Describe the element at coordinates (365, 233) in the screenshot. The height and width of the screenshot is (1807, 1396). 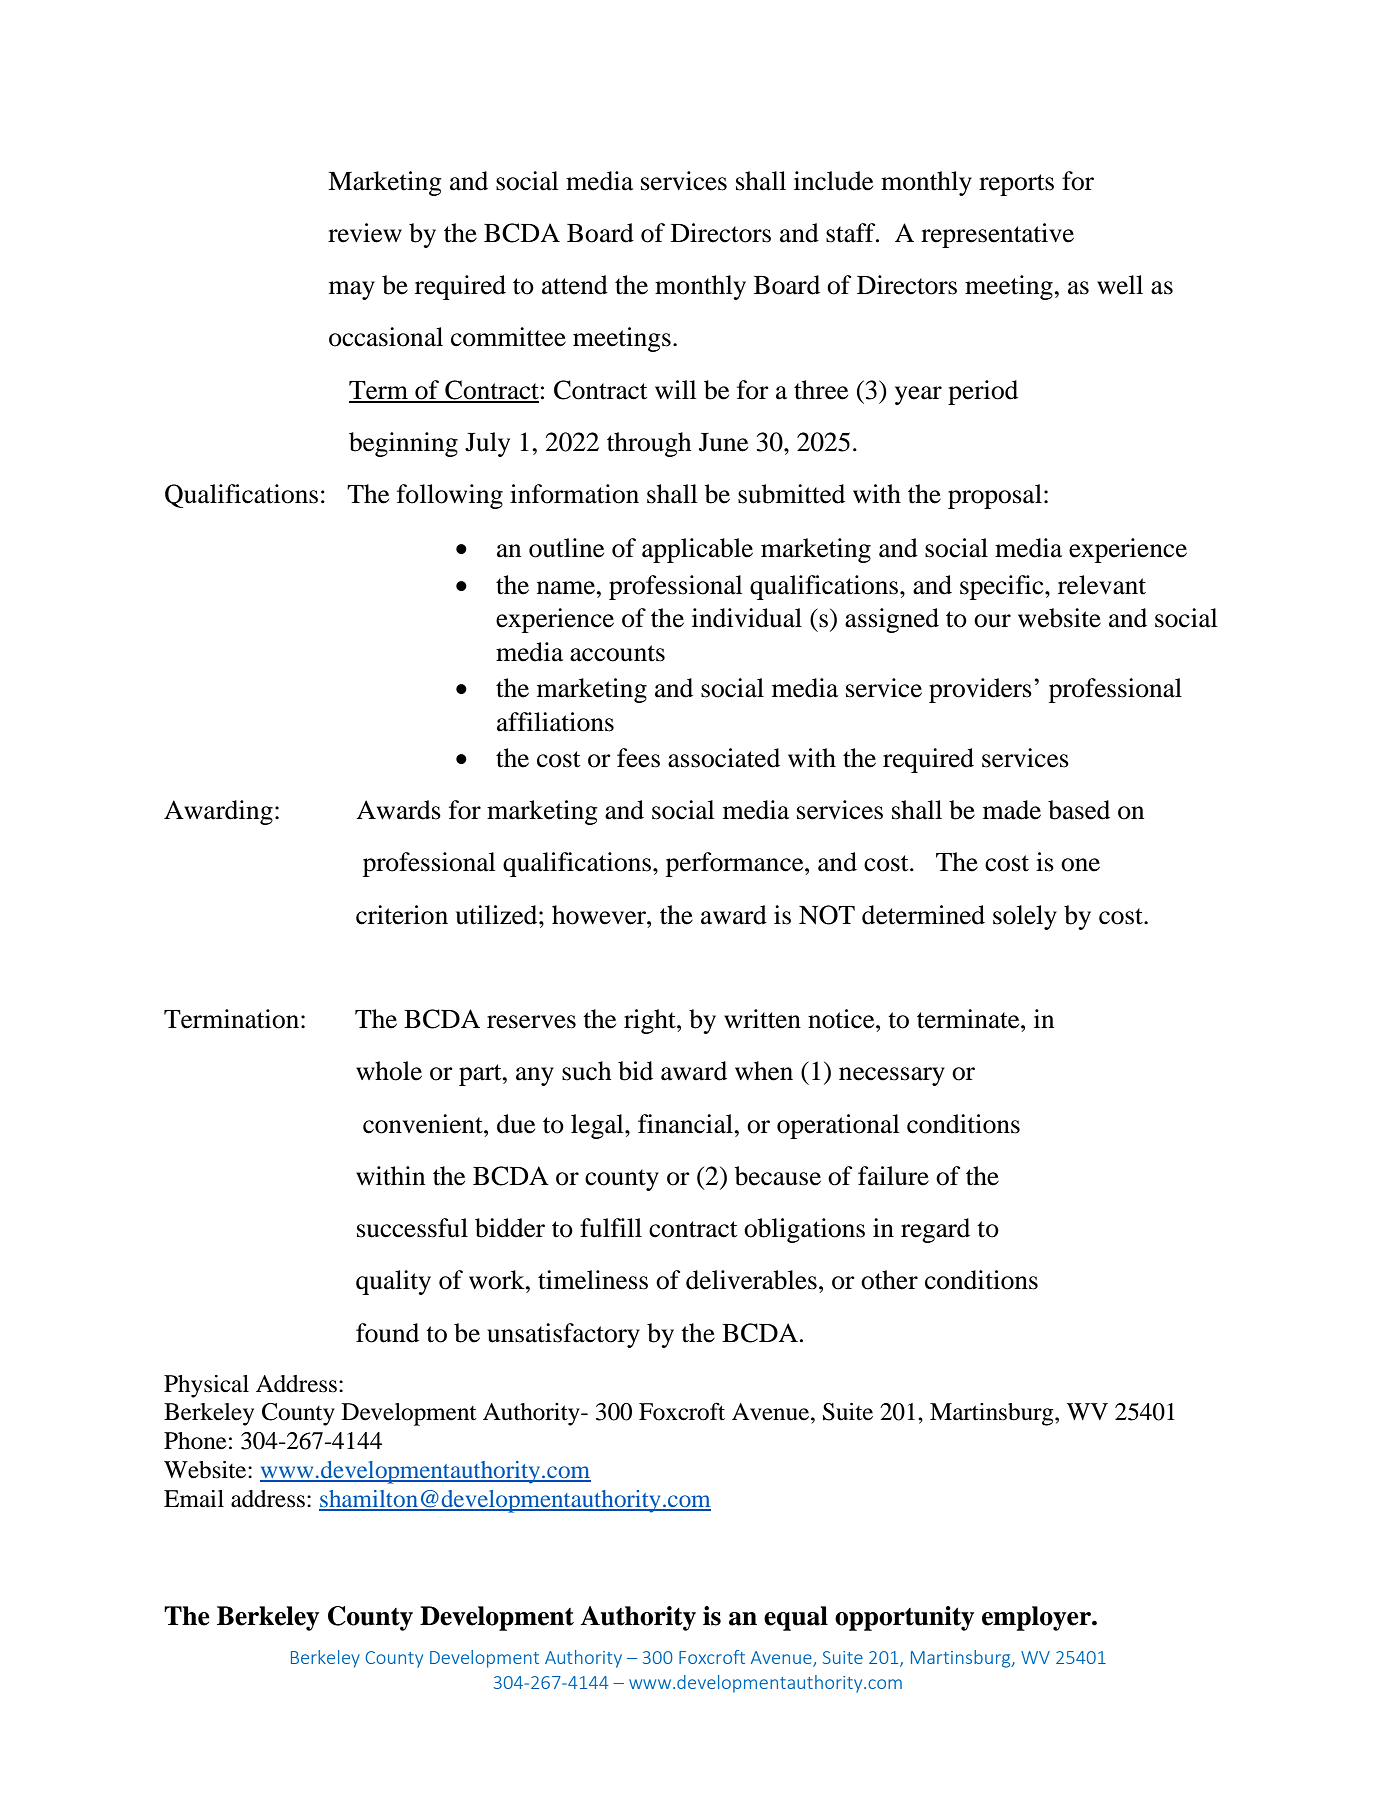
I see `review` at that location.
